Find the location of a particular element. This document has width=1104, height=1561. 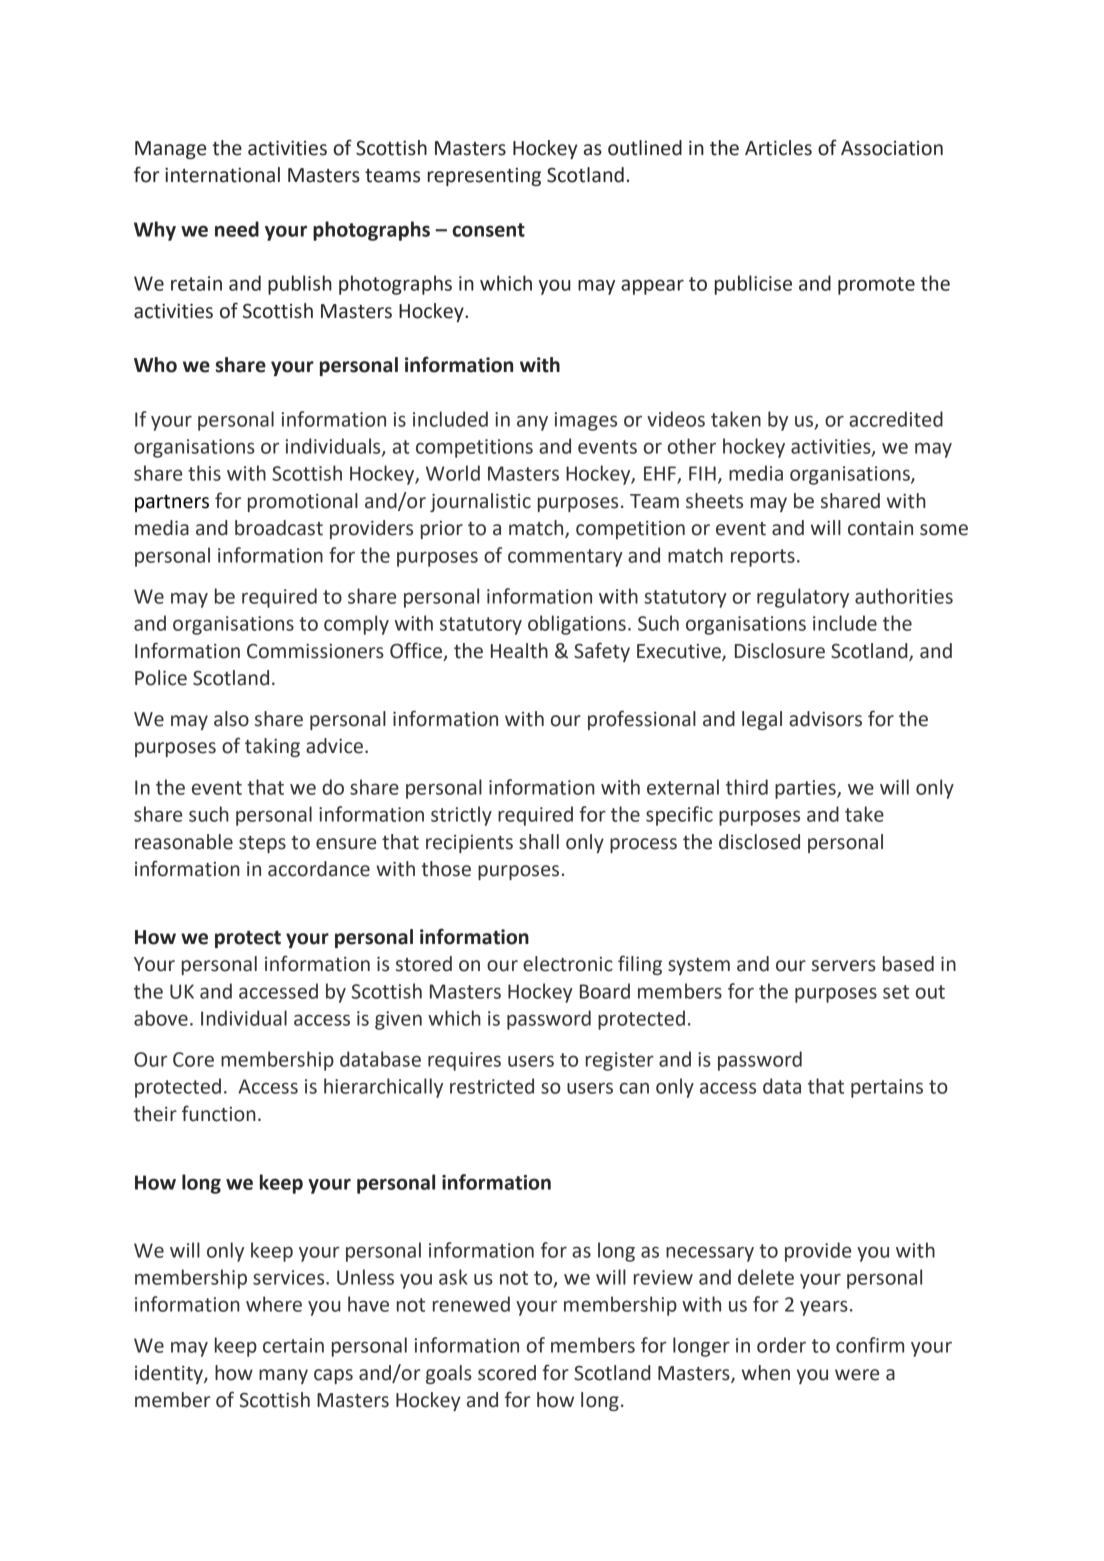

international is located at coordinates (222, 175).
